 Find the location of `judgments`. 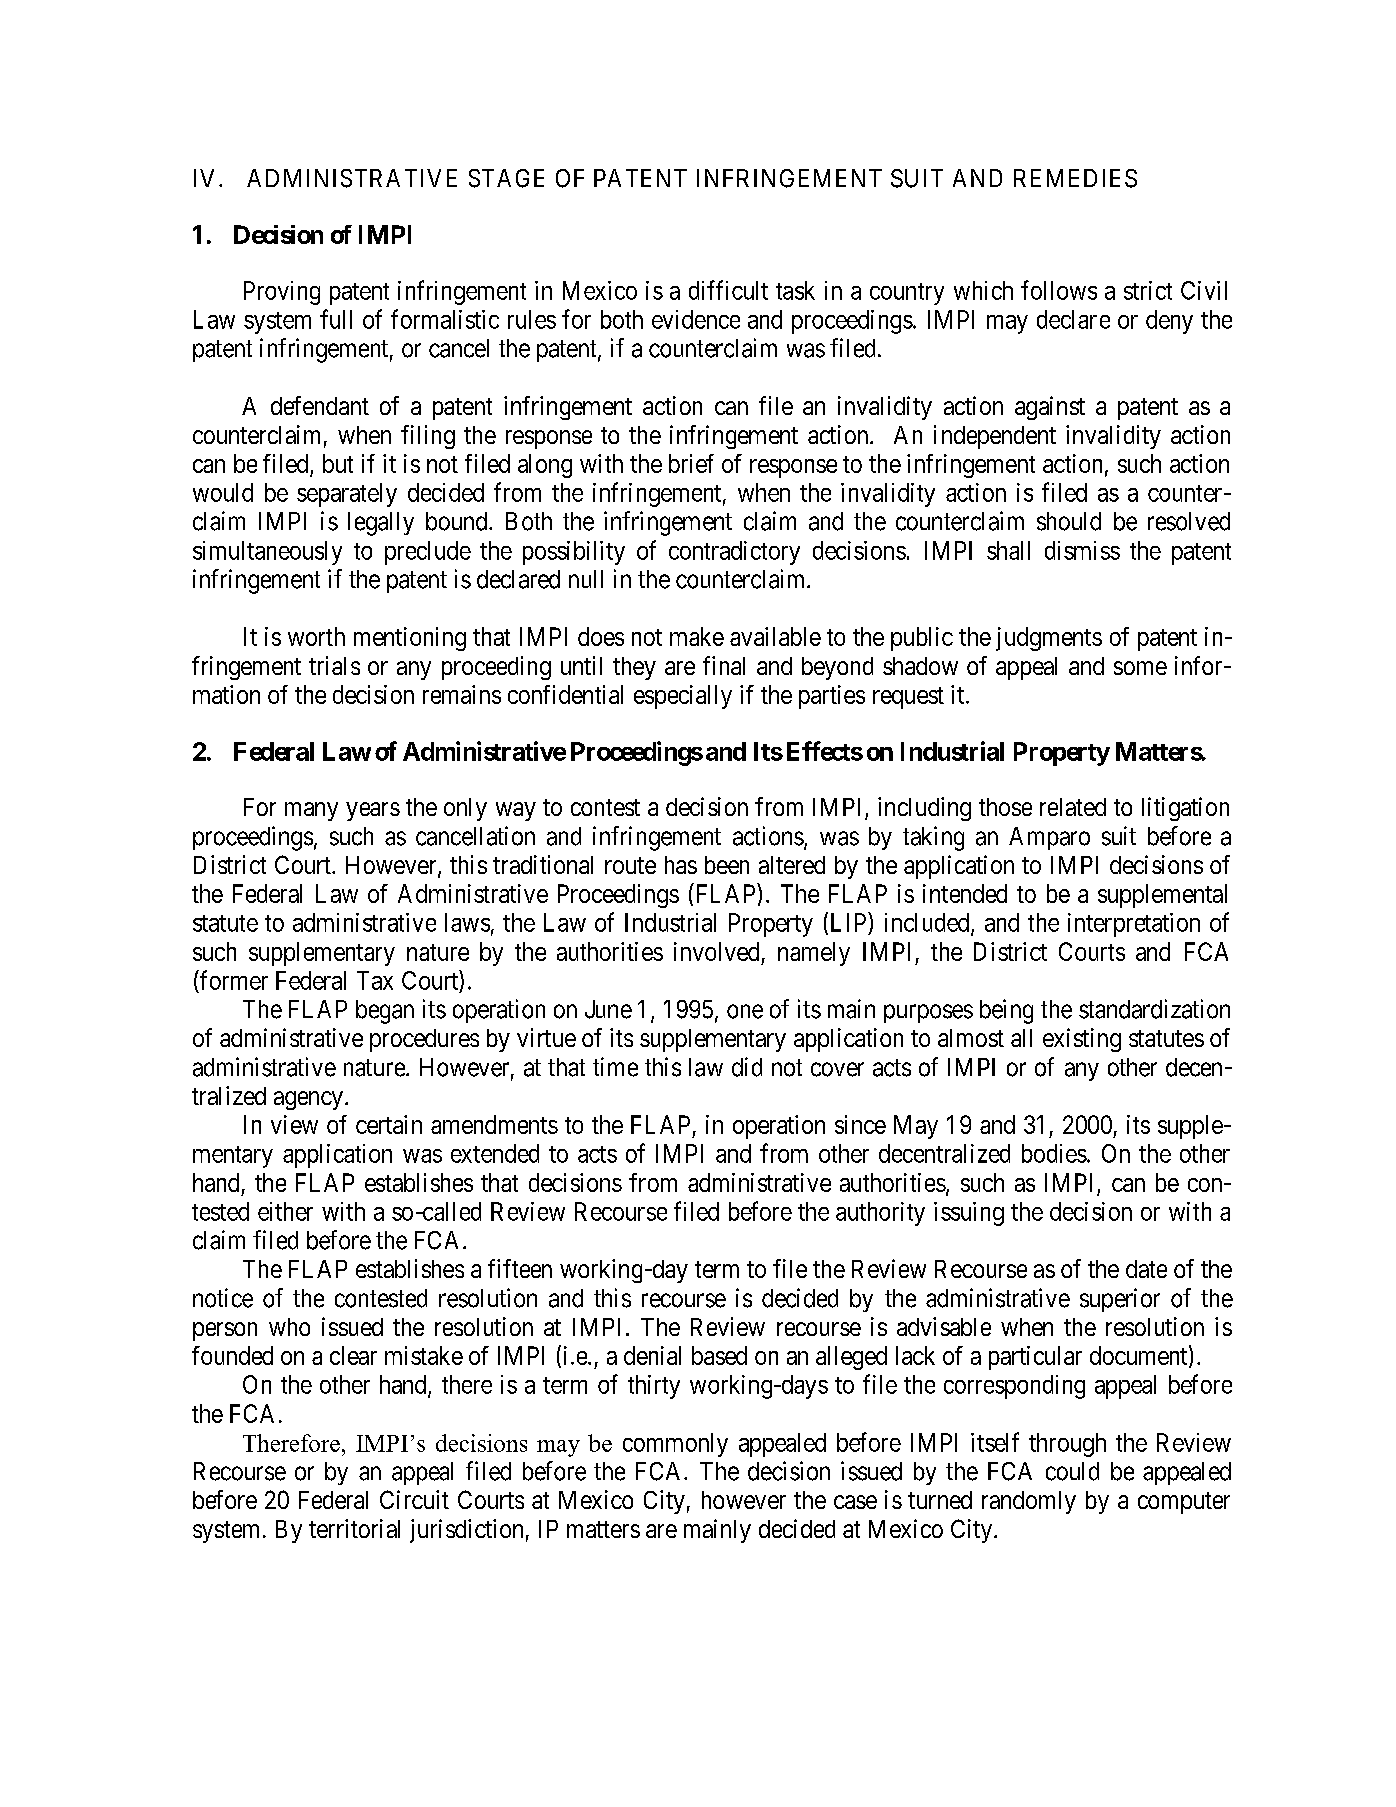

judgments is located at coordinates (1049, 639).
